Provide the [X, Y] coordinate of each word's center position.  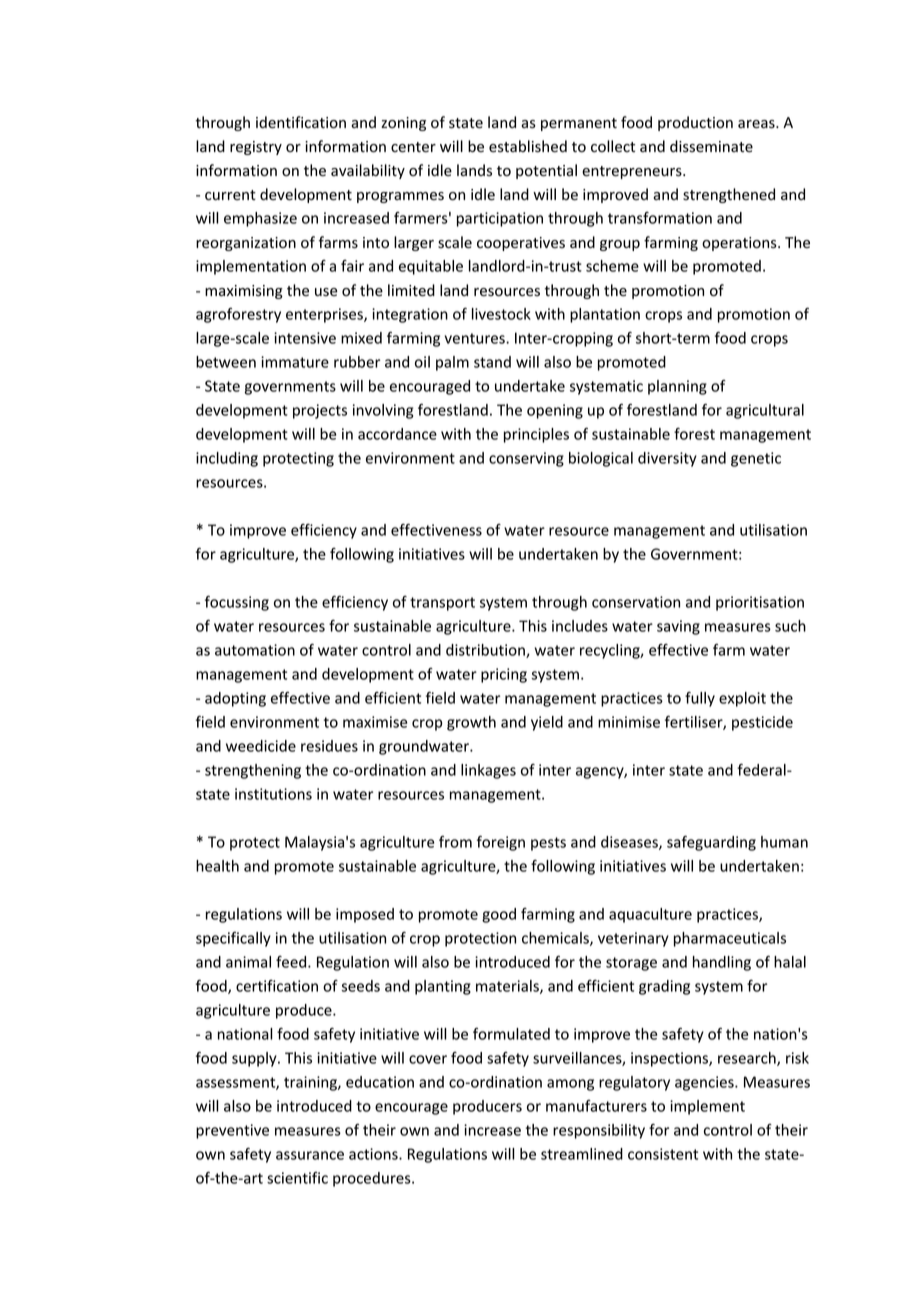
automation [255, 650]
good [499, 915]
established [528, 146]
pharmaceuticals [730, 939]
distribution [486, 651]
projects [320, 411]
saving [678, 627]
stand [492, 362]
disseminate [711, 146]
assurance [310, 1155]
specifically [233, 939]
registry [256, 148]
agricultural [765, 411]
